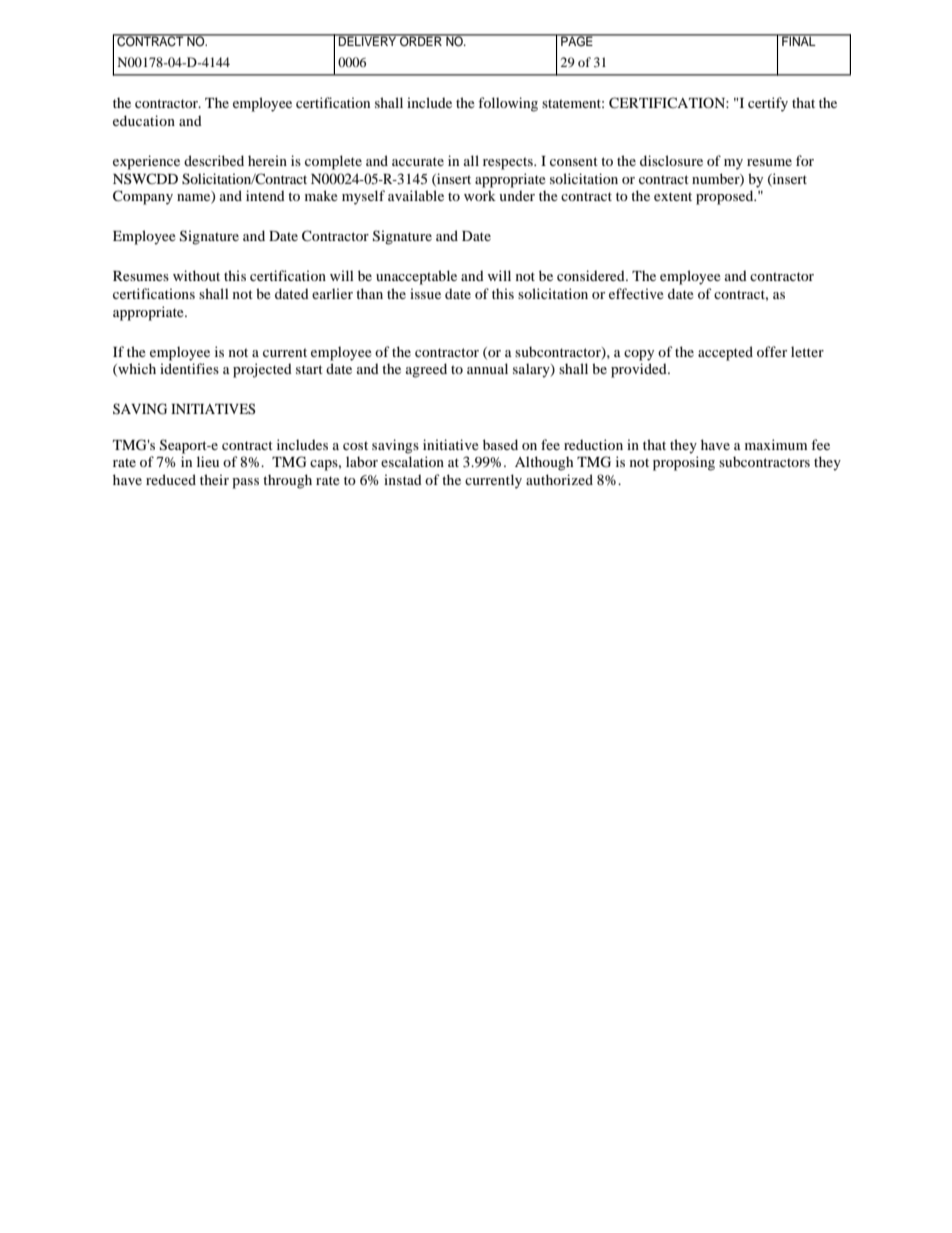  Describe the element at coordinates (368, 40) in the page. I see `DELIVERY` at that location.
